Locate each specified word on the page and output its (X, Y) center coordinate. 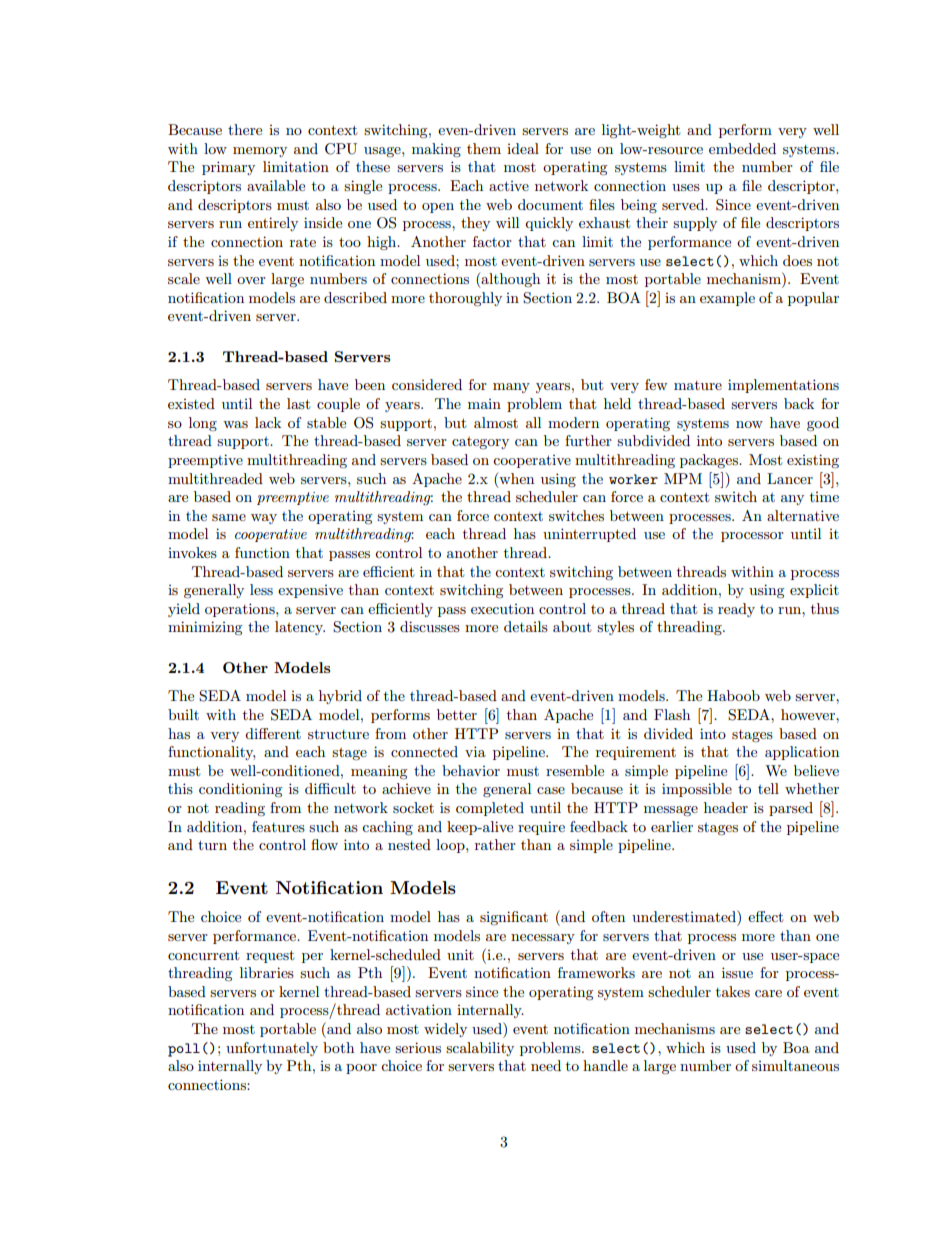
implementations (783, 386)
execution (502, 609)
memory (260, 152)
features (278, 826)
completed (490, 809)
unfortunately (272, 1049)
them (484, 148)
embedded (742, 148)
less (261, 589)
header (726, 807)
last (298, 403)
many (511, 388)
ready (736, 610)
